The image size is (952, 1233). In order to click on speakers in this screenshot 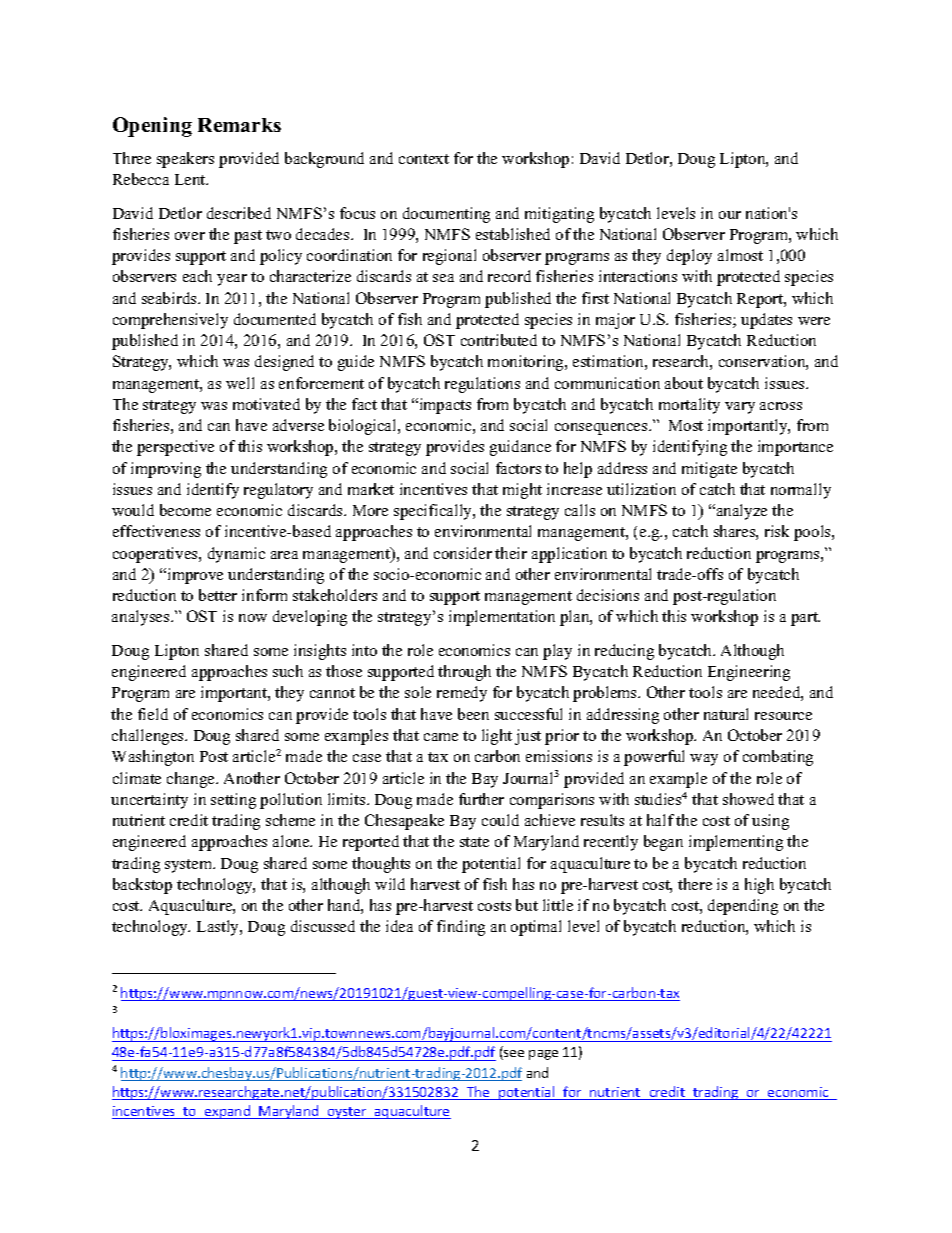, I will do `click(185, 160)`.
